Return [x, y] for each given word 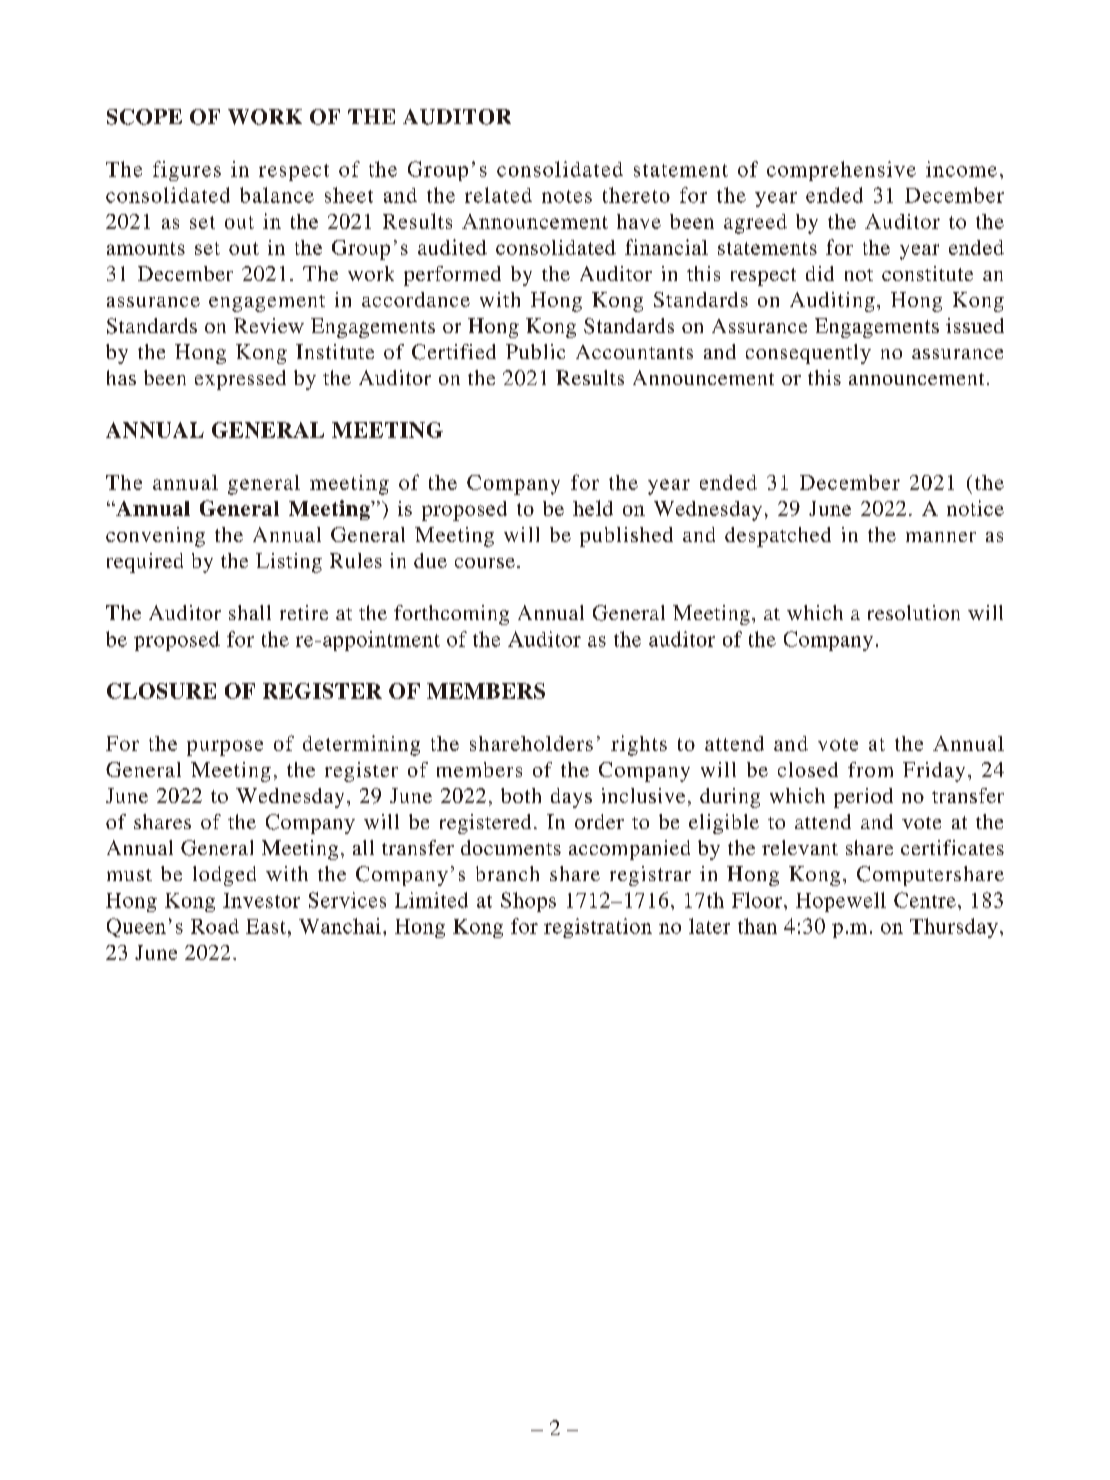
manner [941, 537]
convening [155, 537]
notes [567, 196]
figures [187, 171]
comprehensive [841, 171]
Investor [261, 900]
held [593, 508]
